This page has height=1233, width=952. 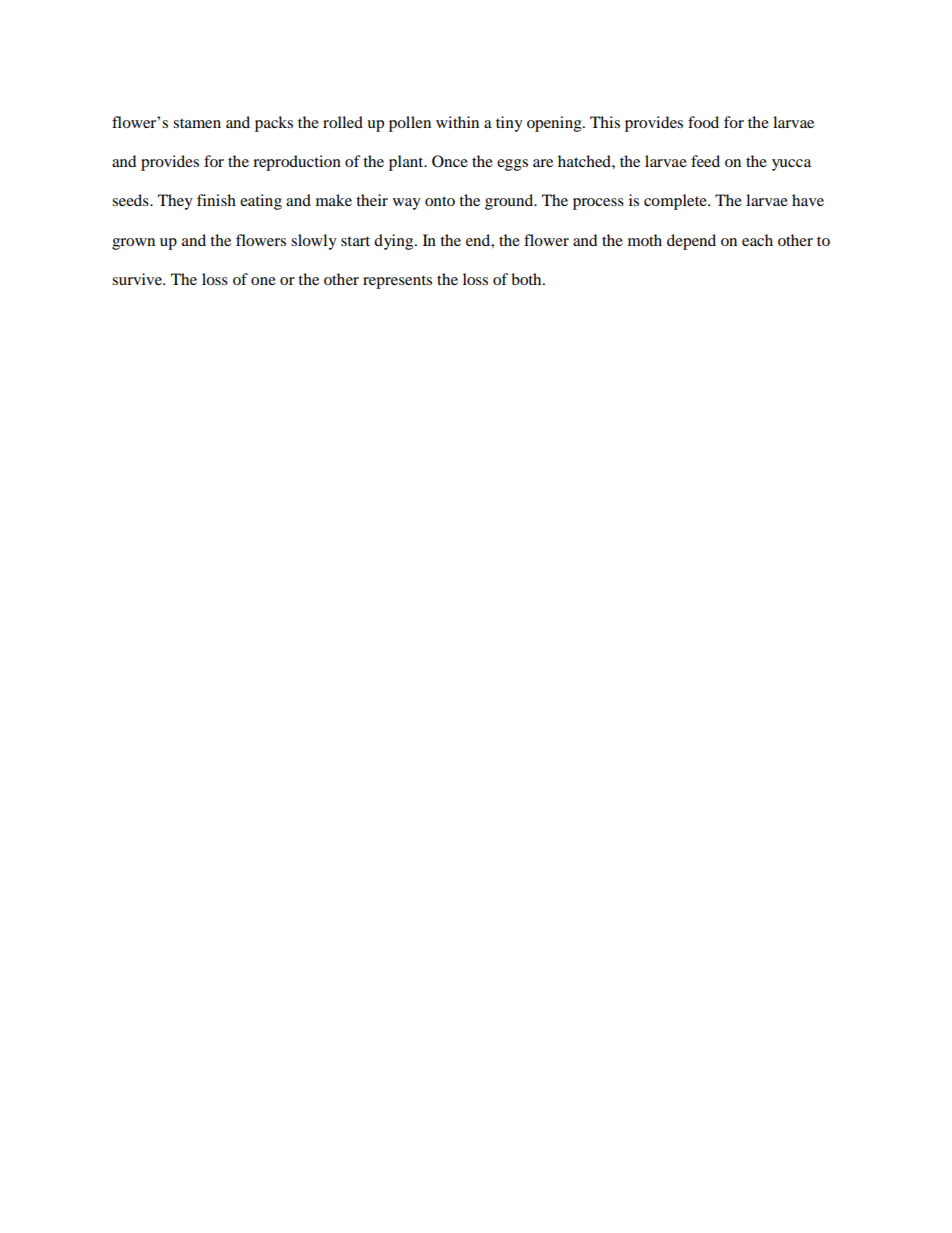 I want to click on way, so click(x=407, y=204).
